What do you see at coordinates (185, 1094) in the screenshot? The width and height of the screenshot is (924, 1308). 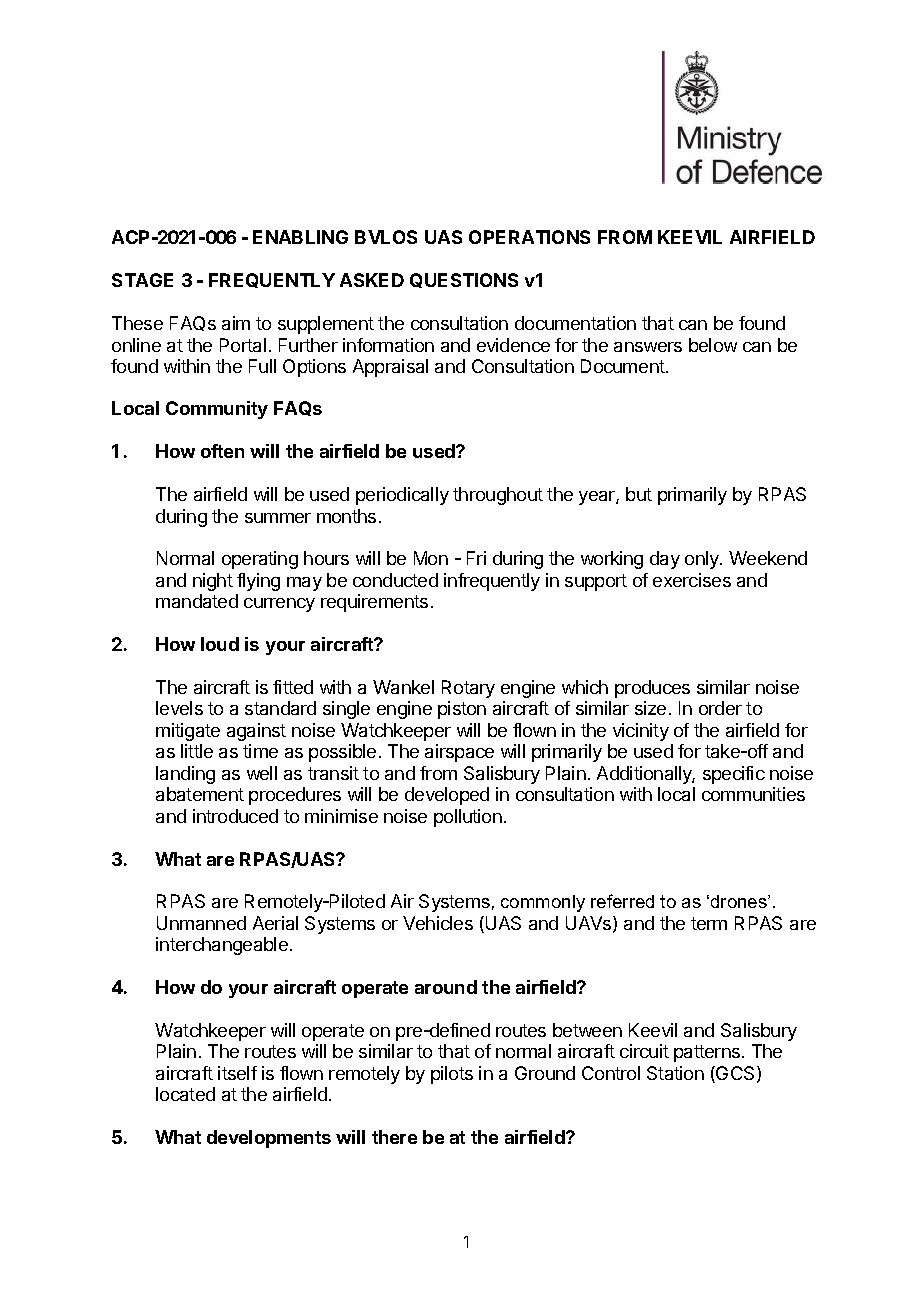 I see `located` at bounding box center [185, 1094].
